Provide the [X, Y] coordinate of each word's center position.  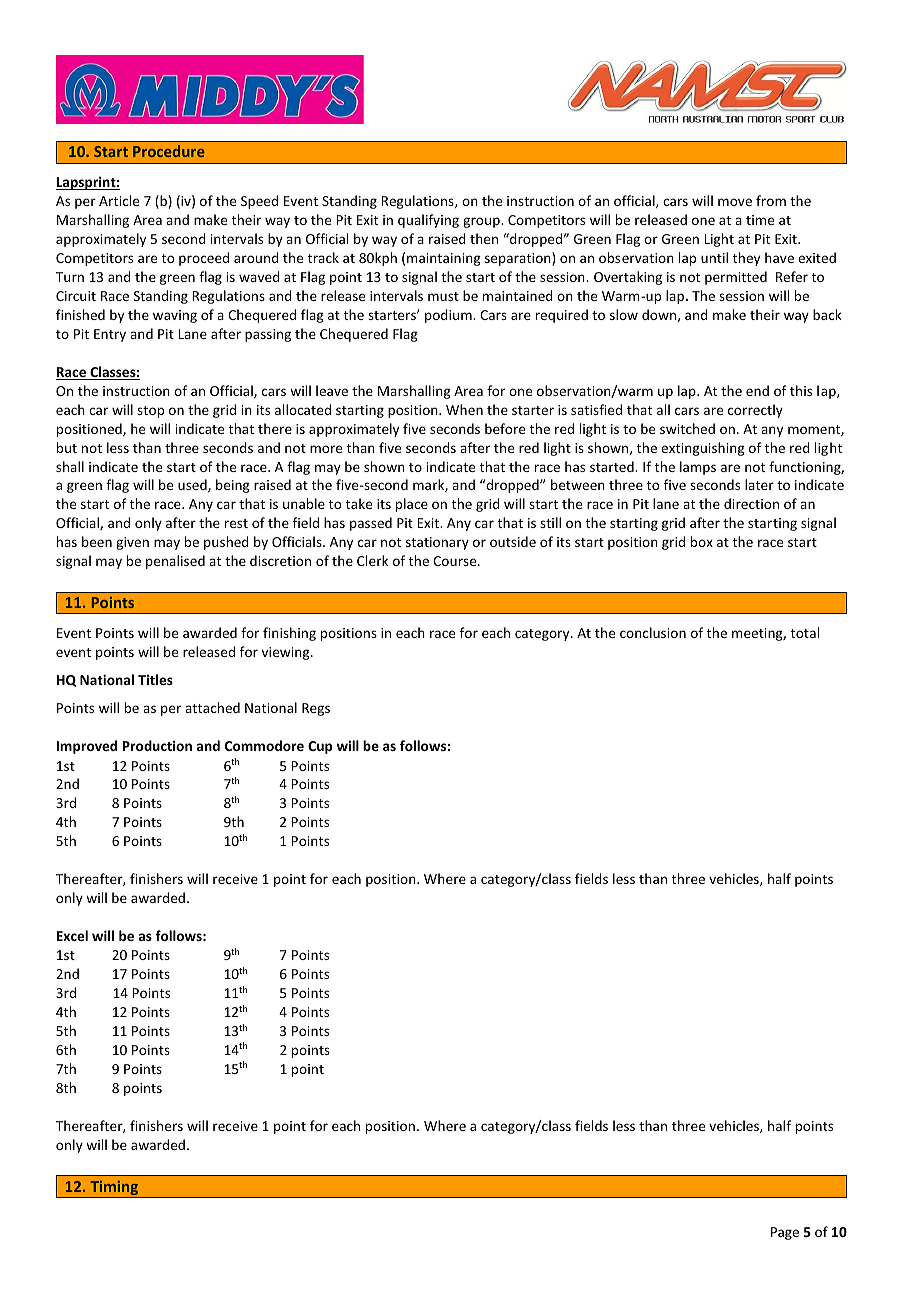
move [735, 202]
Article [119, 200]
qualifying [428, 221]
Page [785, 1233]
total [805, 632]
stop [150, 412]
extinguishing [703, 449]
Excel [72, 935]
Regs [316, 709]
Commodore [264, 745]
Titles [155, 679]
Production [157, 745]
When [464, 409]
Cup [320, 747]
